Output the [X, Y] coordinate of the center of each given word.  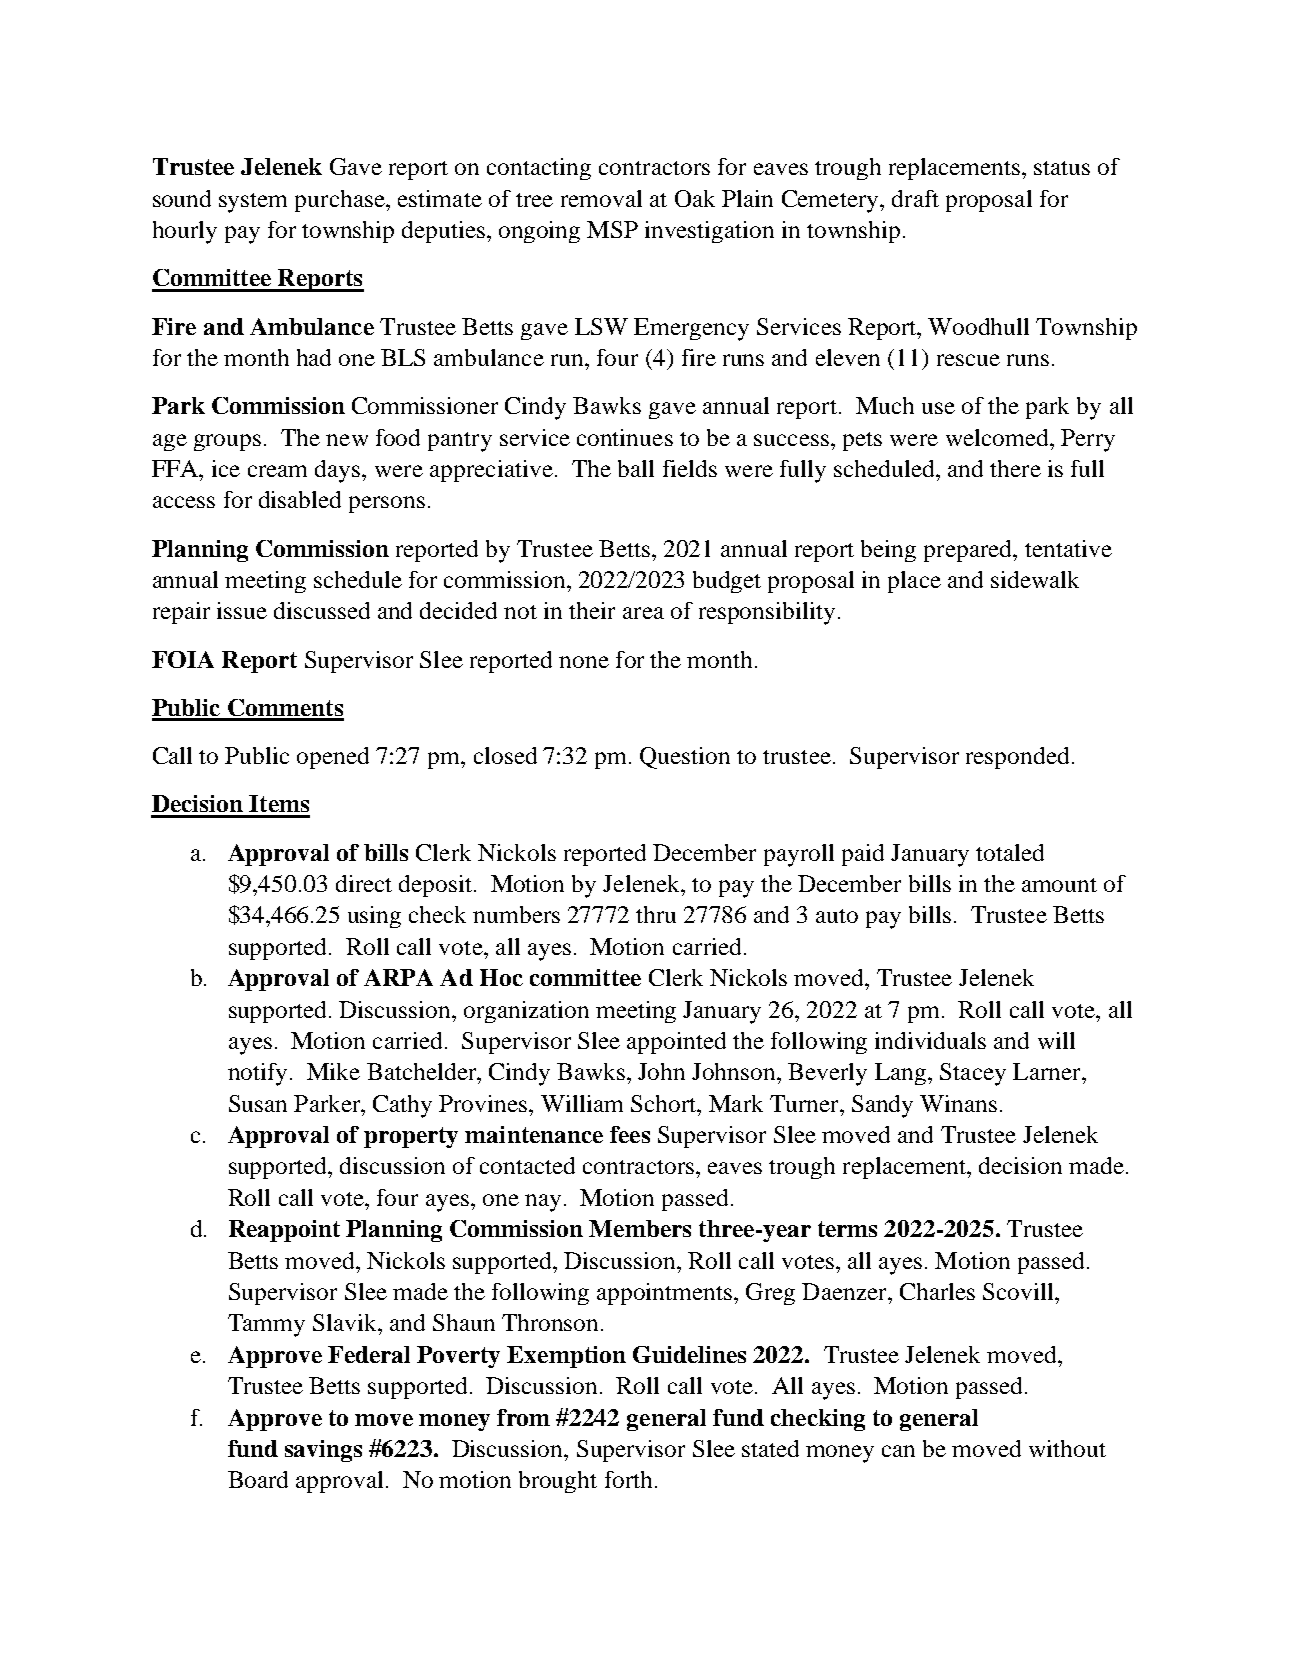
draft [915, 198]
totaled [1010, 852]
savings [323, 1451]
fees [630, 1134]
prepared [969, 551]
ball [636, 468]
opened [333, 758]
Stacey [973, 1074]
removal [601, 198]
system [253, 203]
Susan [258, 1103]
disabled [300, 499]
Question [685, 758]
